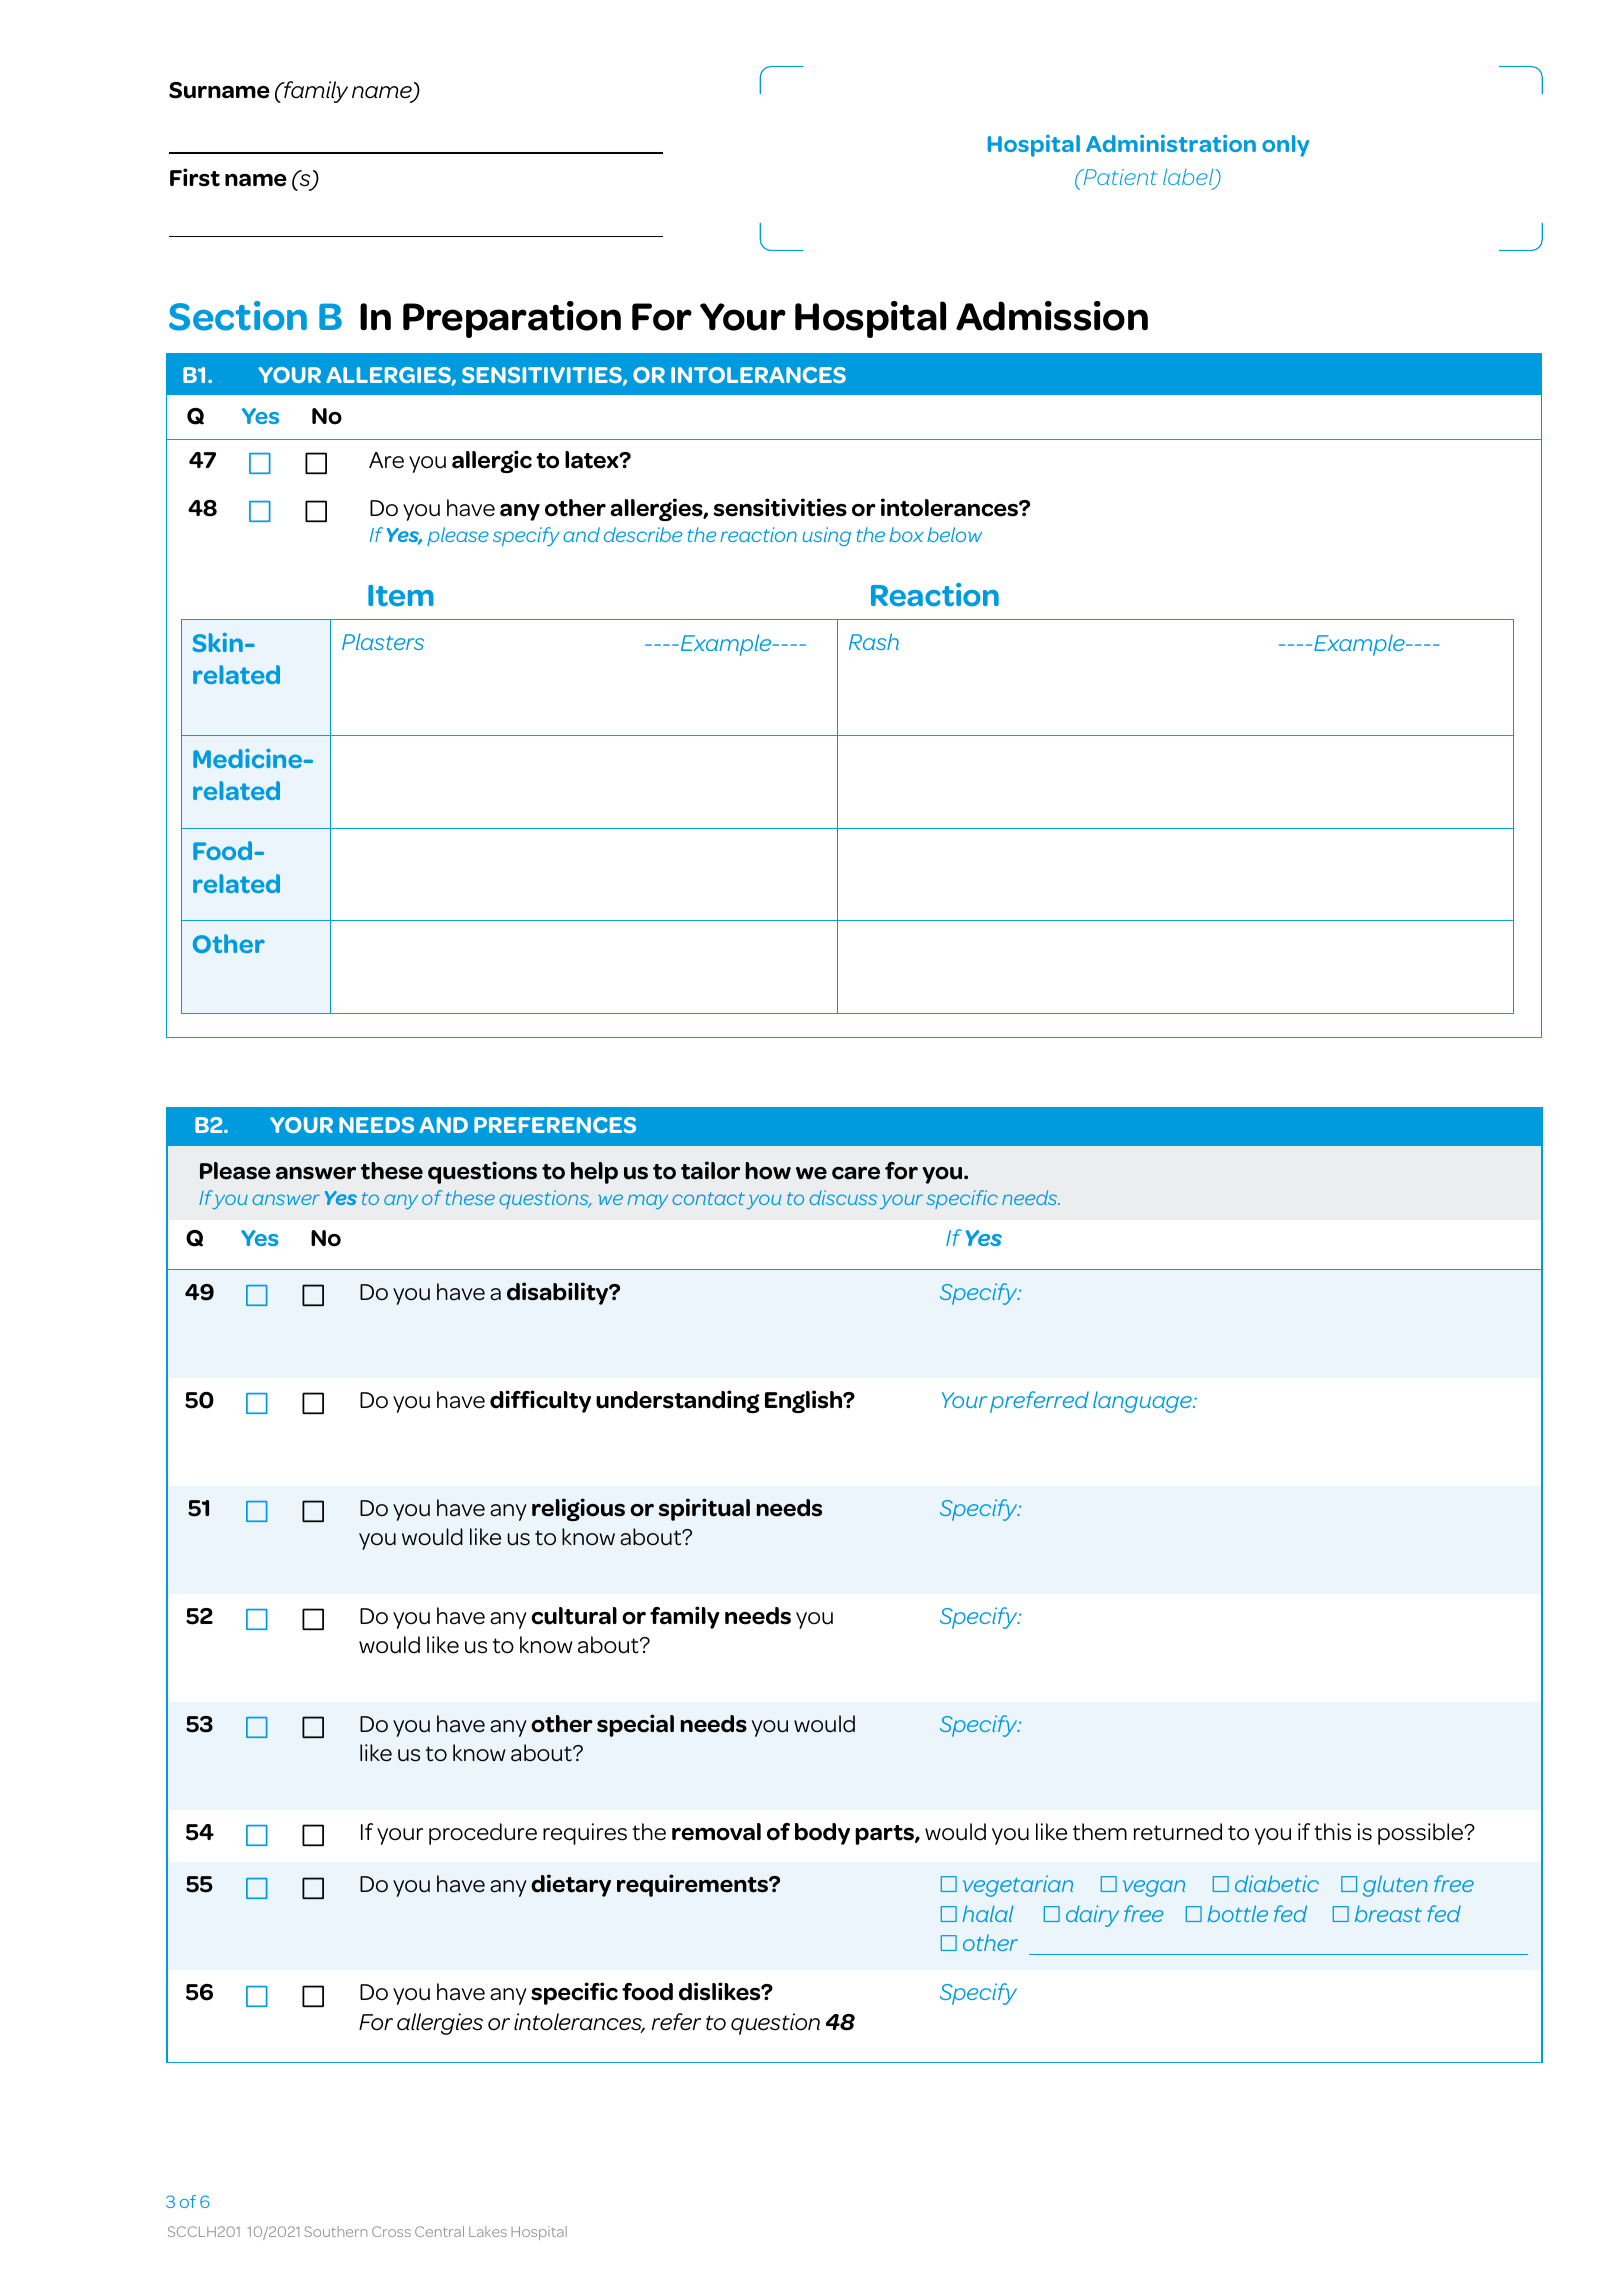  Describe the element at coordinates (195, 177) in the screenshot. I see `First` at that location.
